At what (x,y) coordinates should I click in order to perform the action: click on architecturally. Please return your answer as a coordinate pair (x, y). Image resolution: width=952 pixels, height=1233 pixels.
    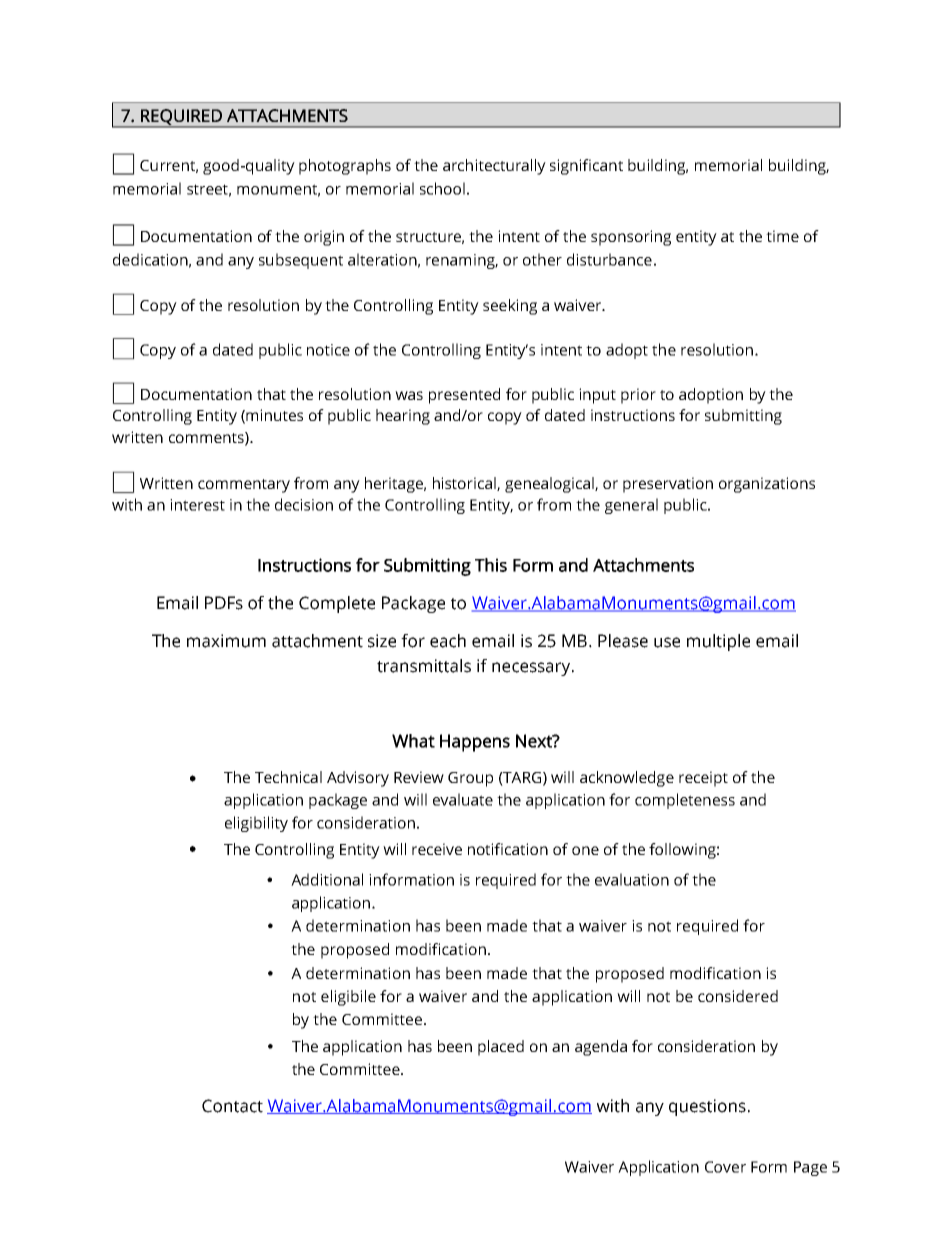
    Looking at the image, I should click on (494, 167).
